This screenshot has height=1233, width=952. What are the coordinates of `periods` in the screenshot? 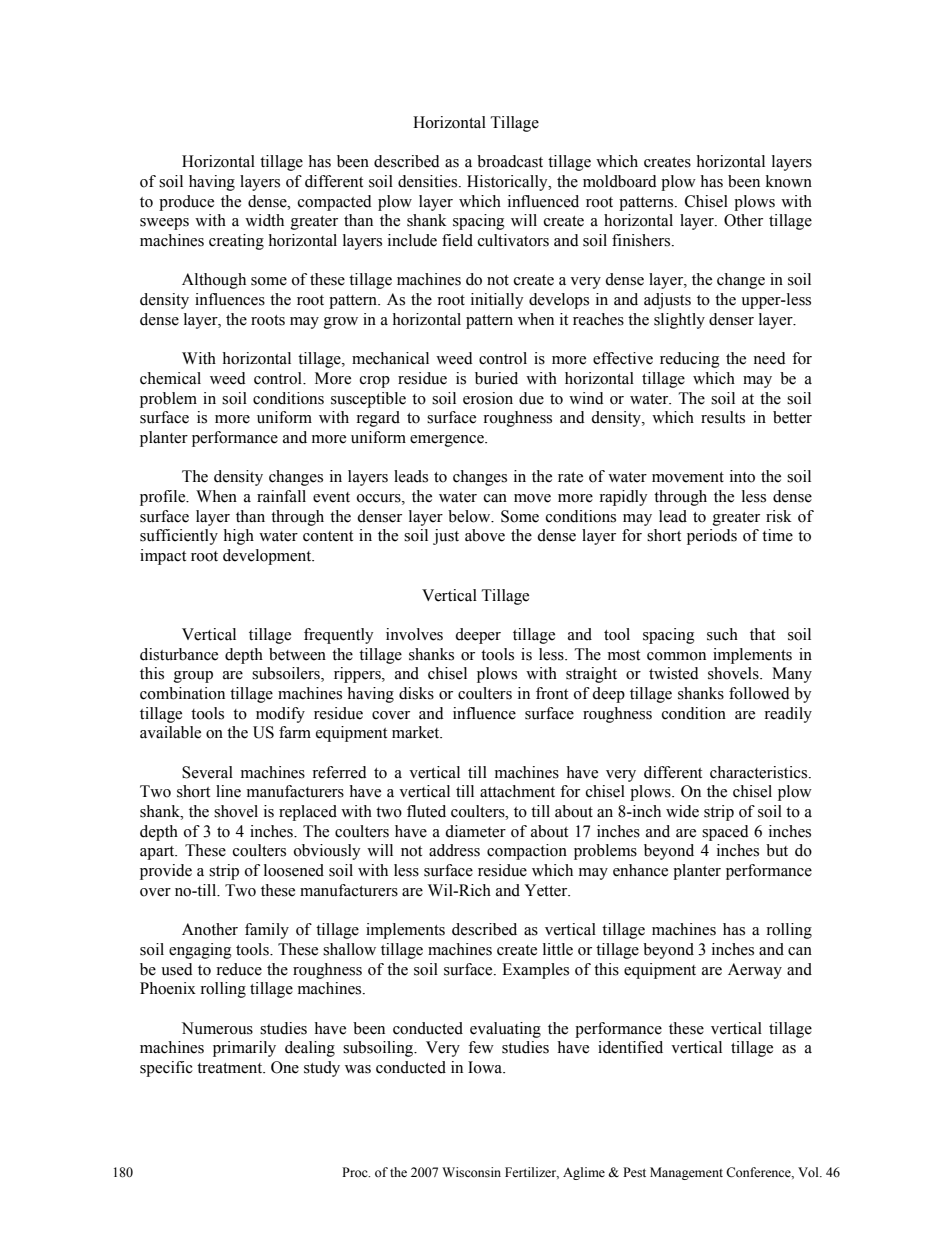 It's located at (712, 537).
